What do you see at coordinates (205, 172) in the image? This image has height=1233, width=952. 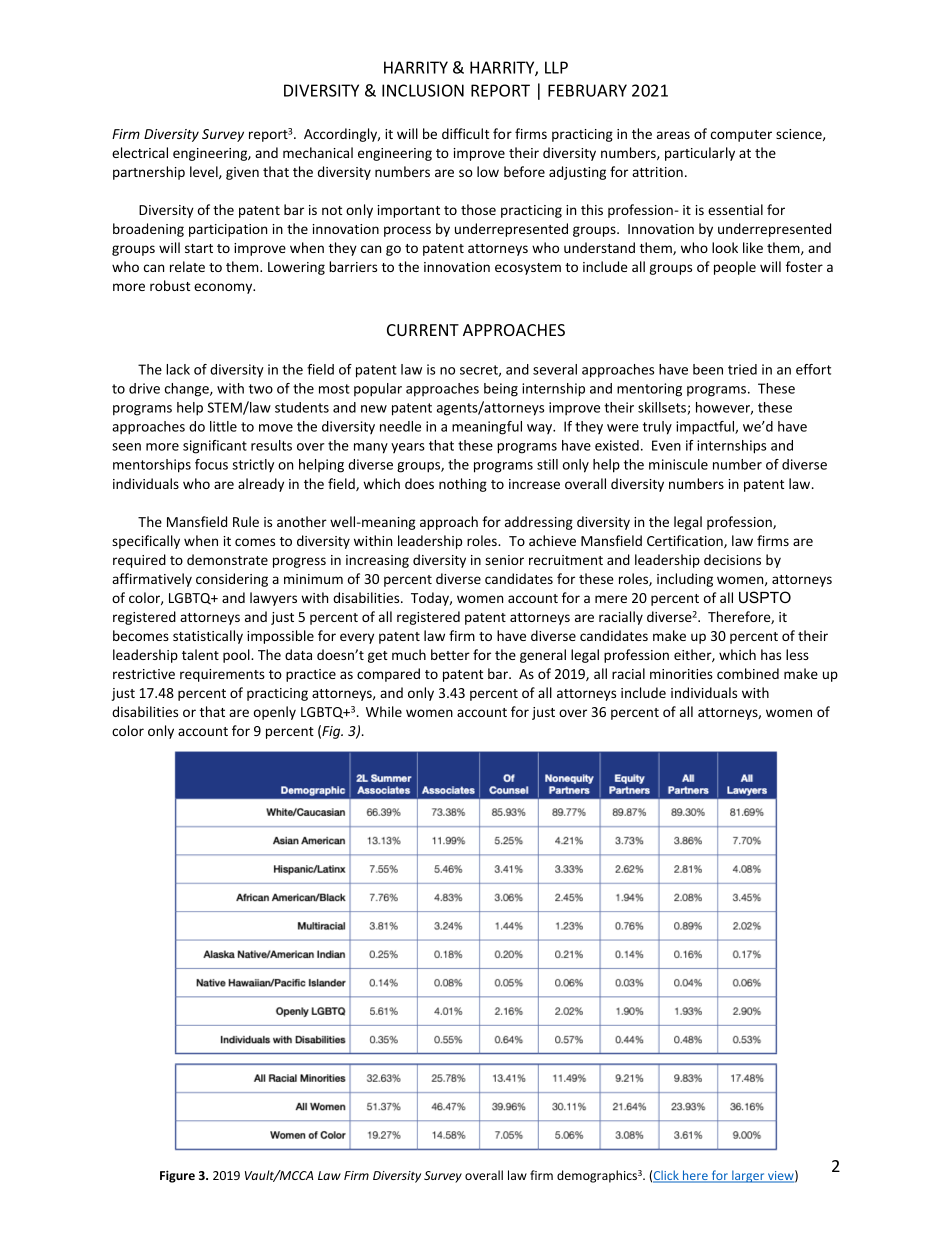 I see `level` at bounding box center [205, 172].
